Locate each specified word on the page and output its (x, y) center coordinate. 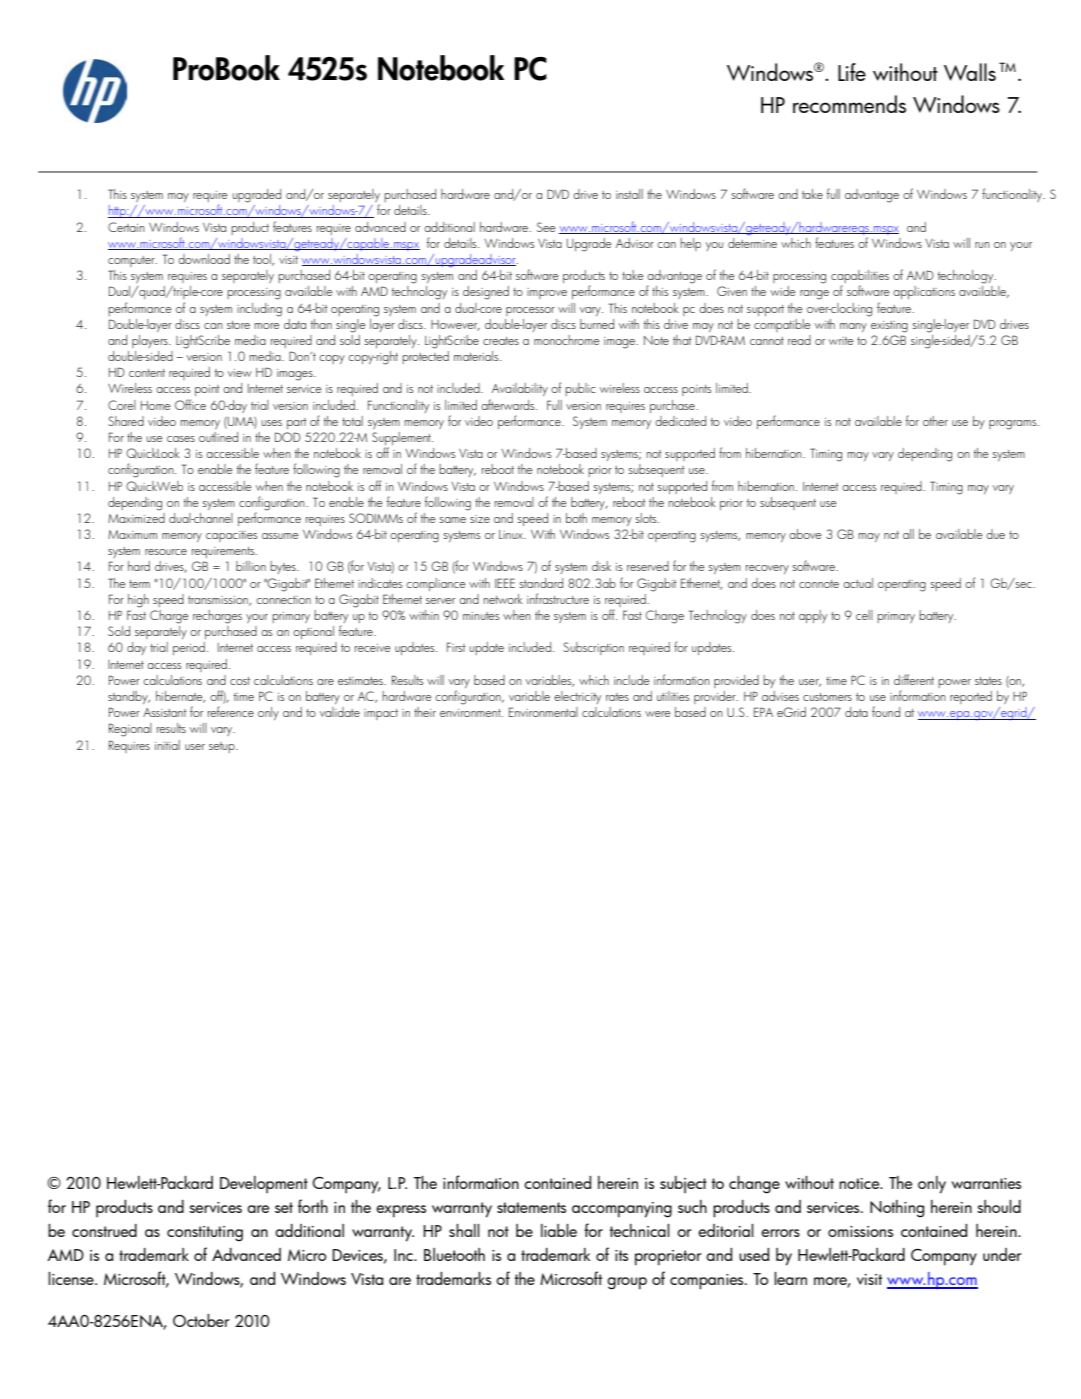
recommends (849, 104)
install (629, 194)
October (201, 1320)
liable (559, 1230)
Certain (126, 227)
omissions (860, 1231)
